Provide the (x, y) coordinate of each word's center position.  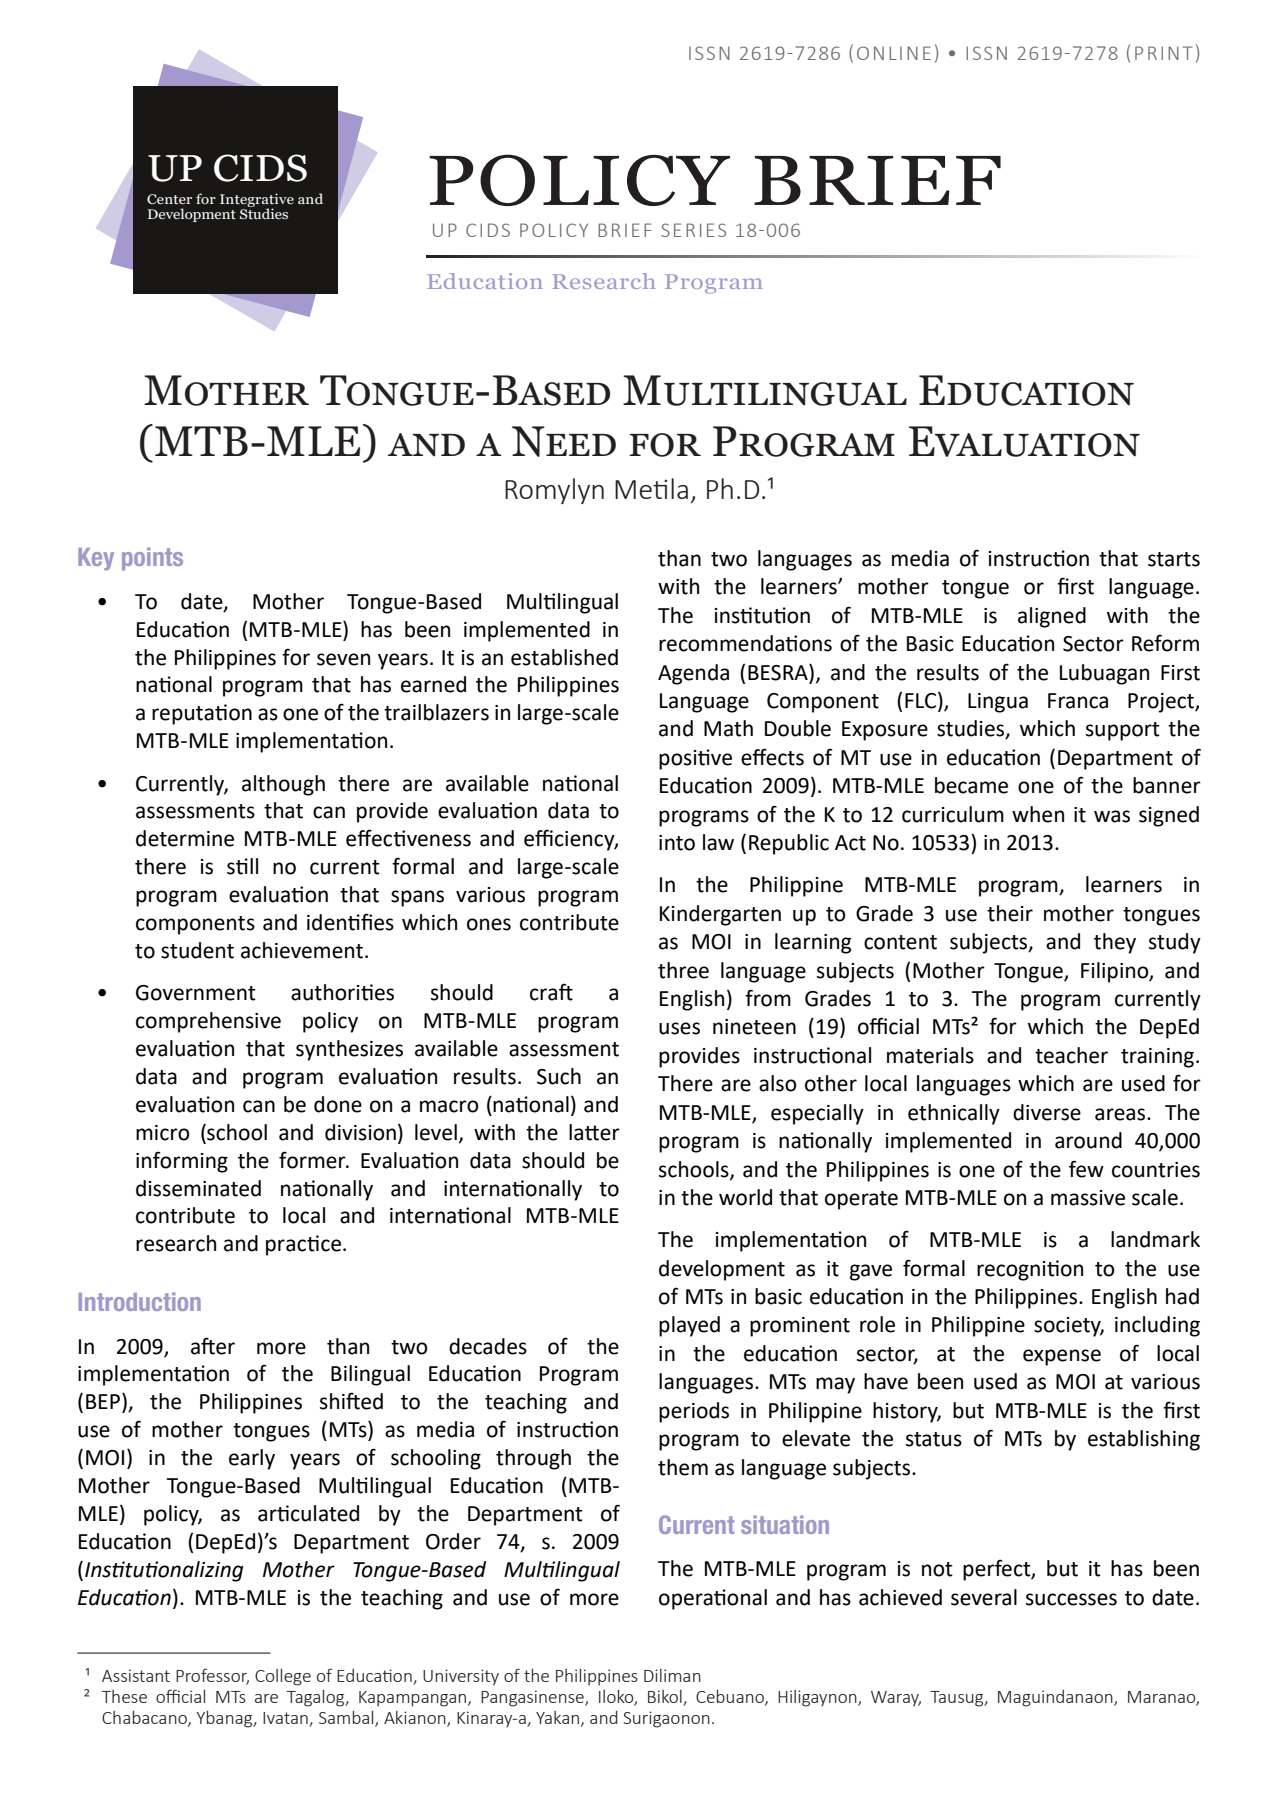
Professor (212, 1676)
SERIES (693, 230)
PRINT (1163, 53)
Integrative (257, 201)
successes (1071, 1599)
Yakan (557, 1717)
